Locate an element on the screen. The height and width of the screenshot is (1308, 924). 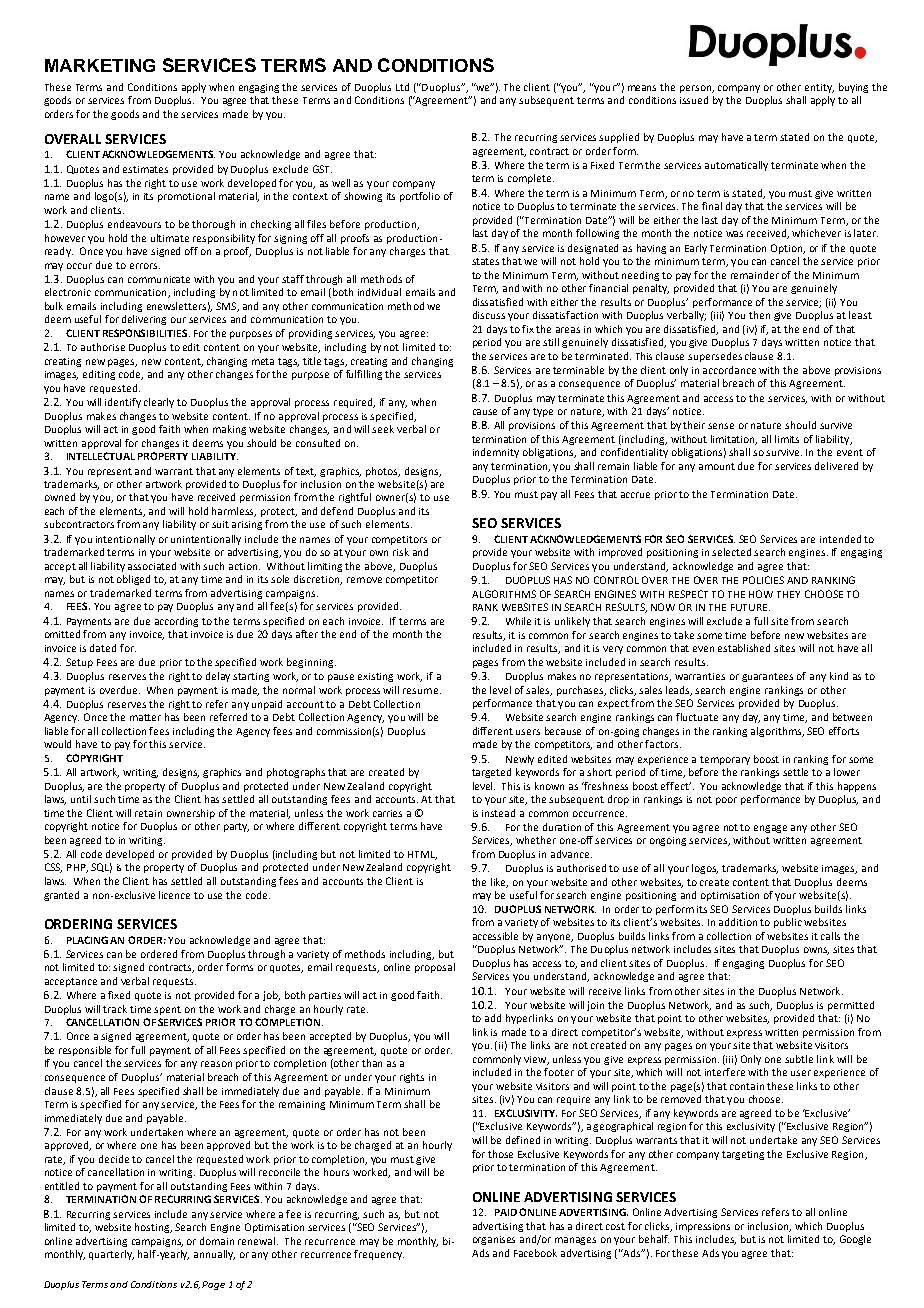
resume is located at coordinates (422, 691).
